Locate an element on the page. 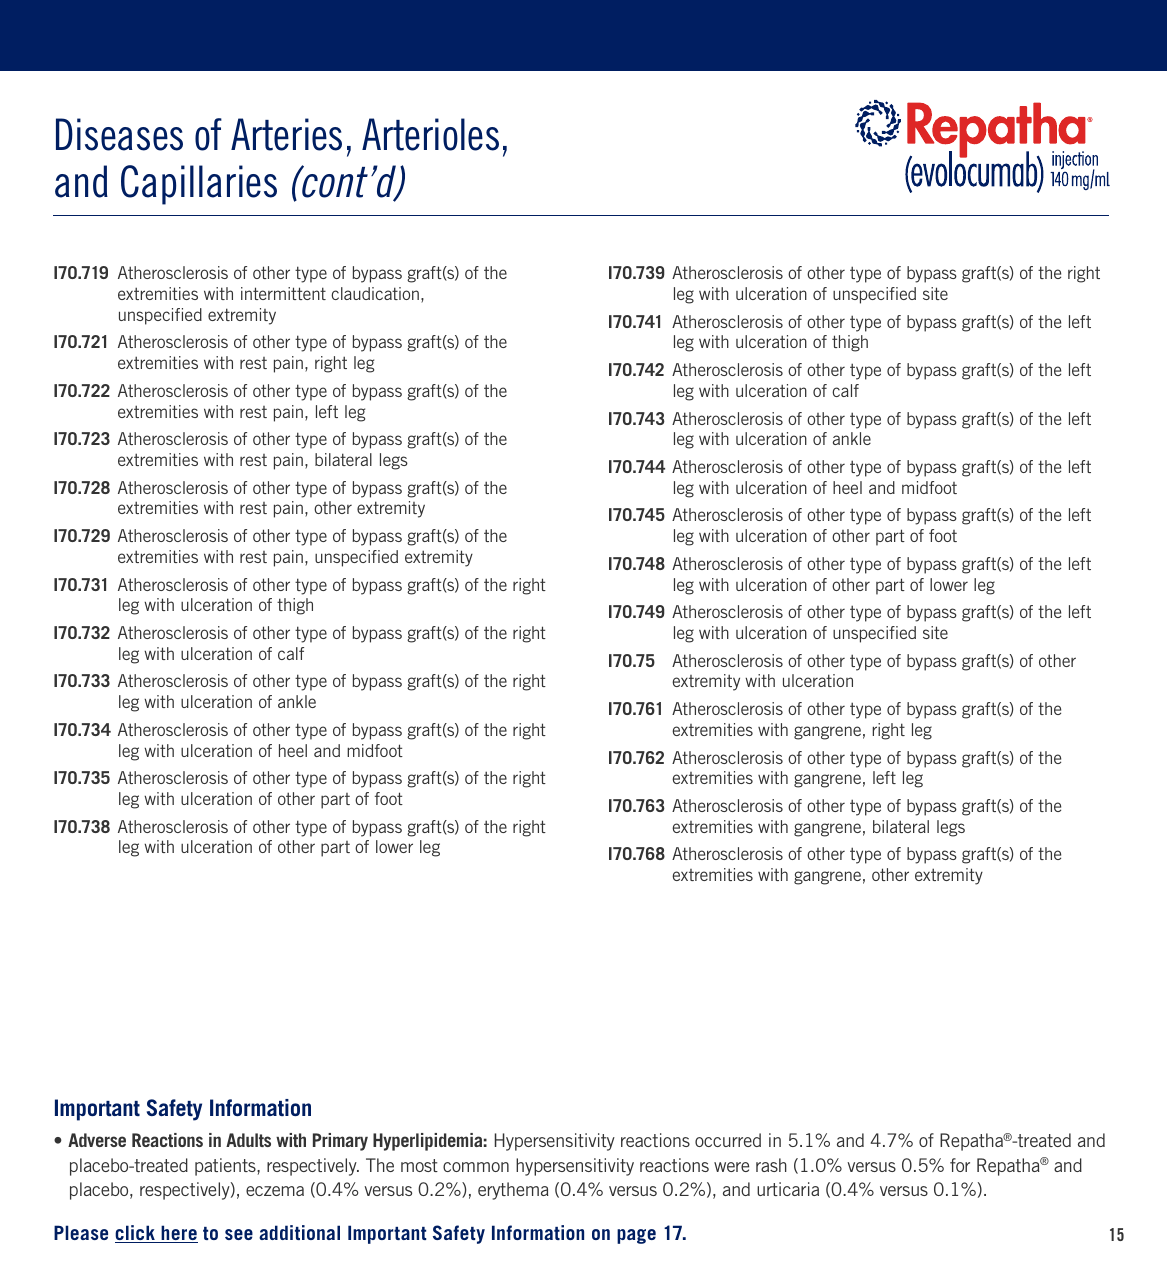 This image has height=1281, width=1167. most is located at coordinates (419, 1165).
